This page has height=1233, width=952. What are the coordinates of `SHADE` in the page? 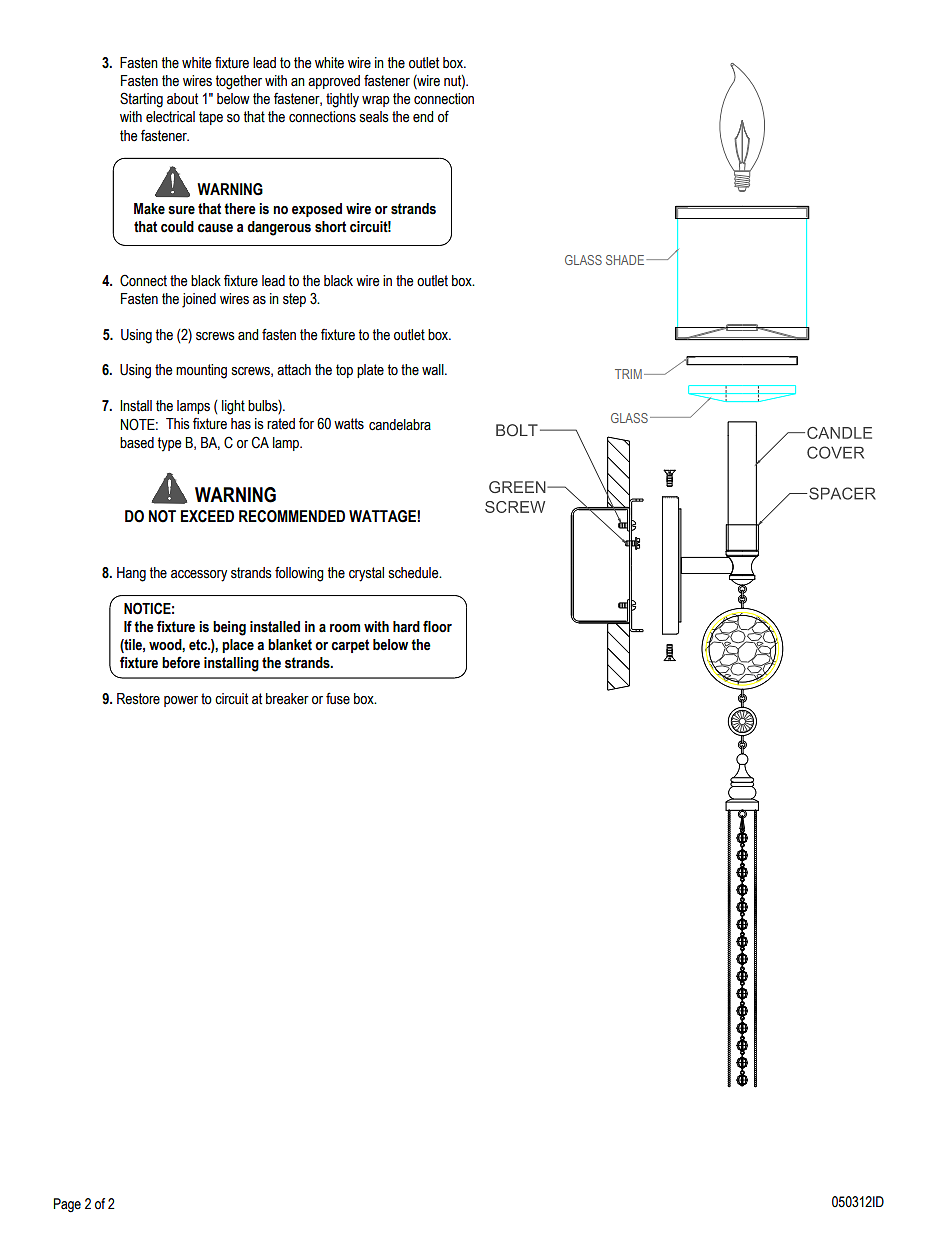 It's located at (625, 260).
